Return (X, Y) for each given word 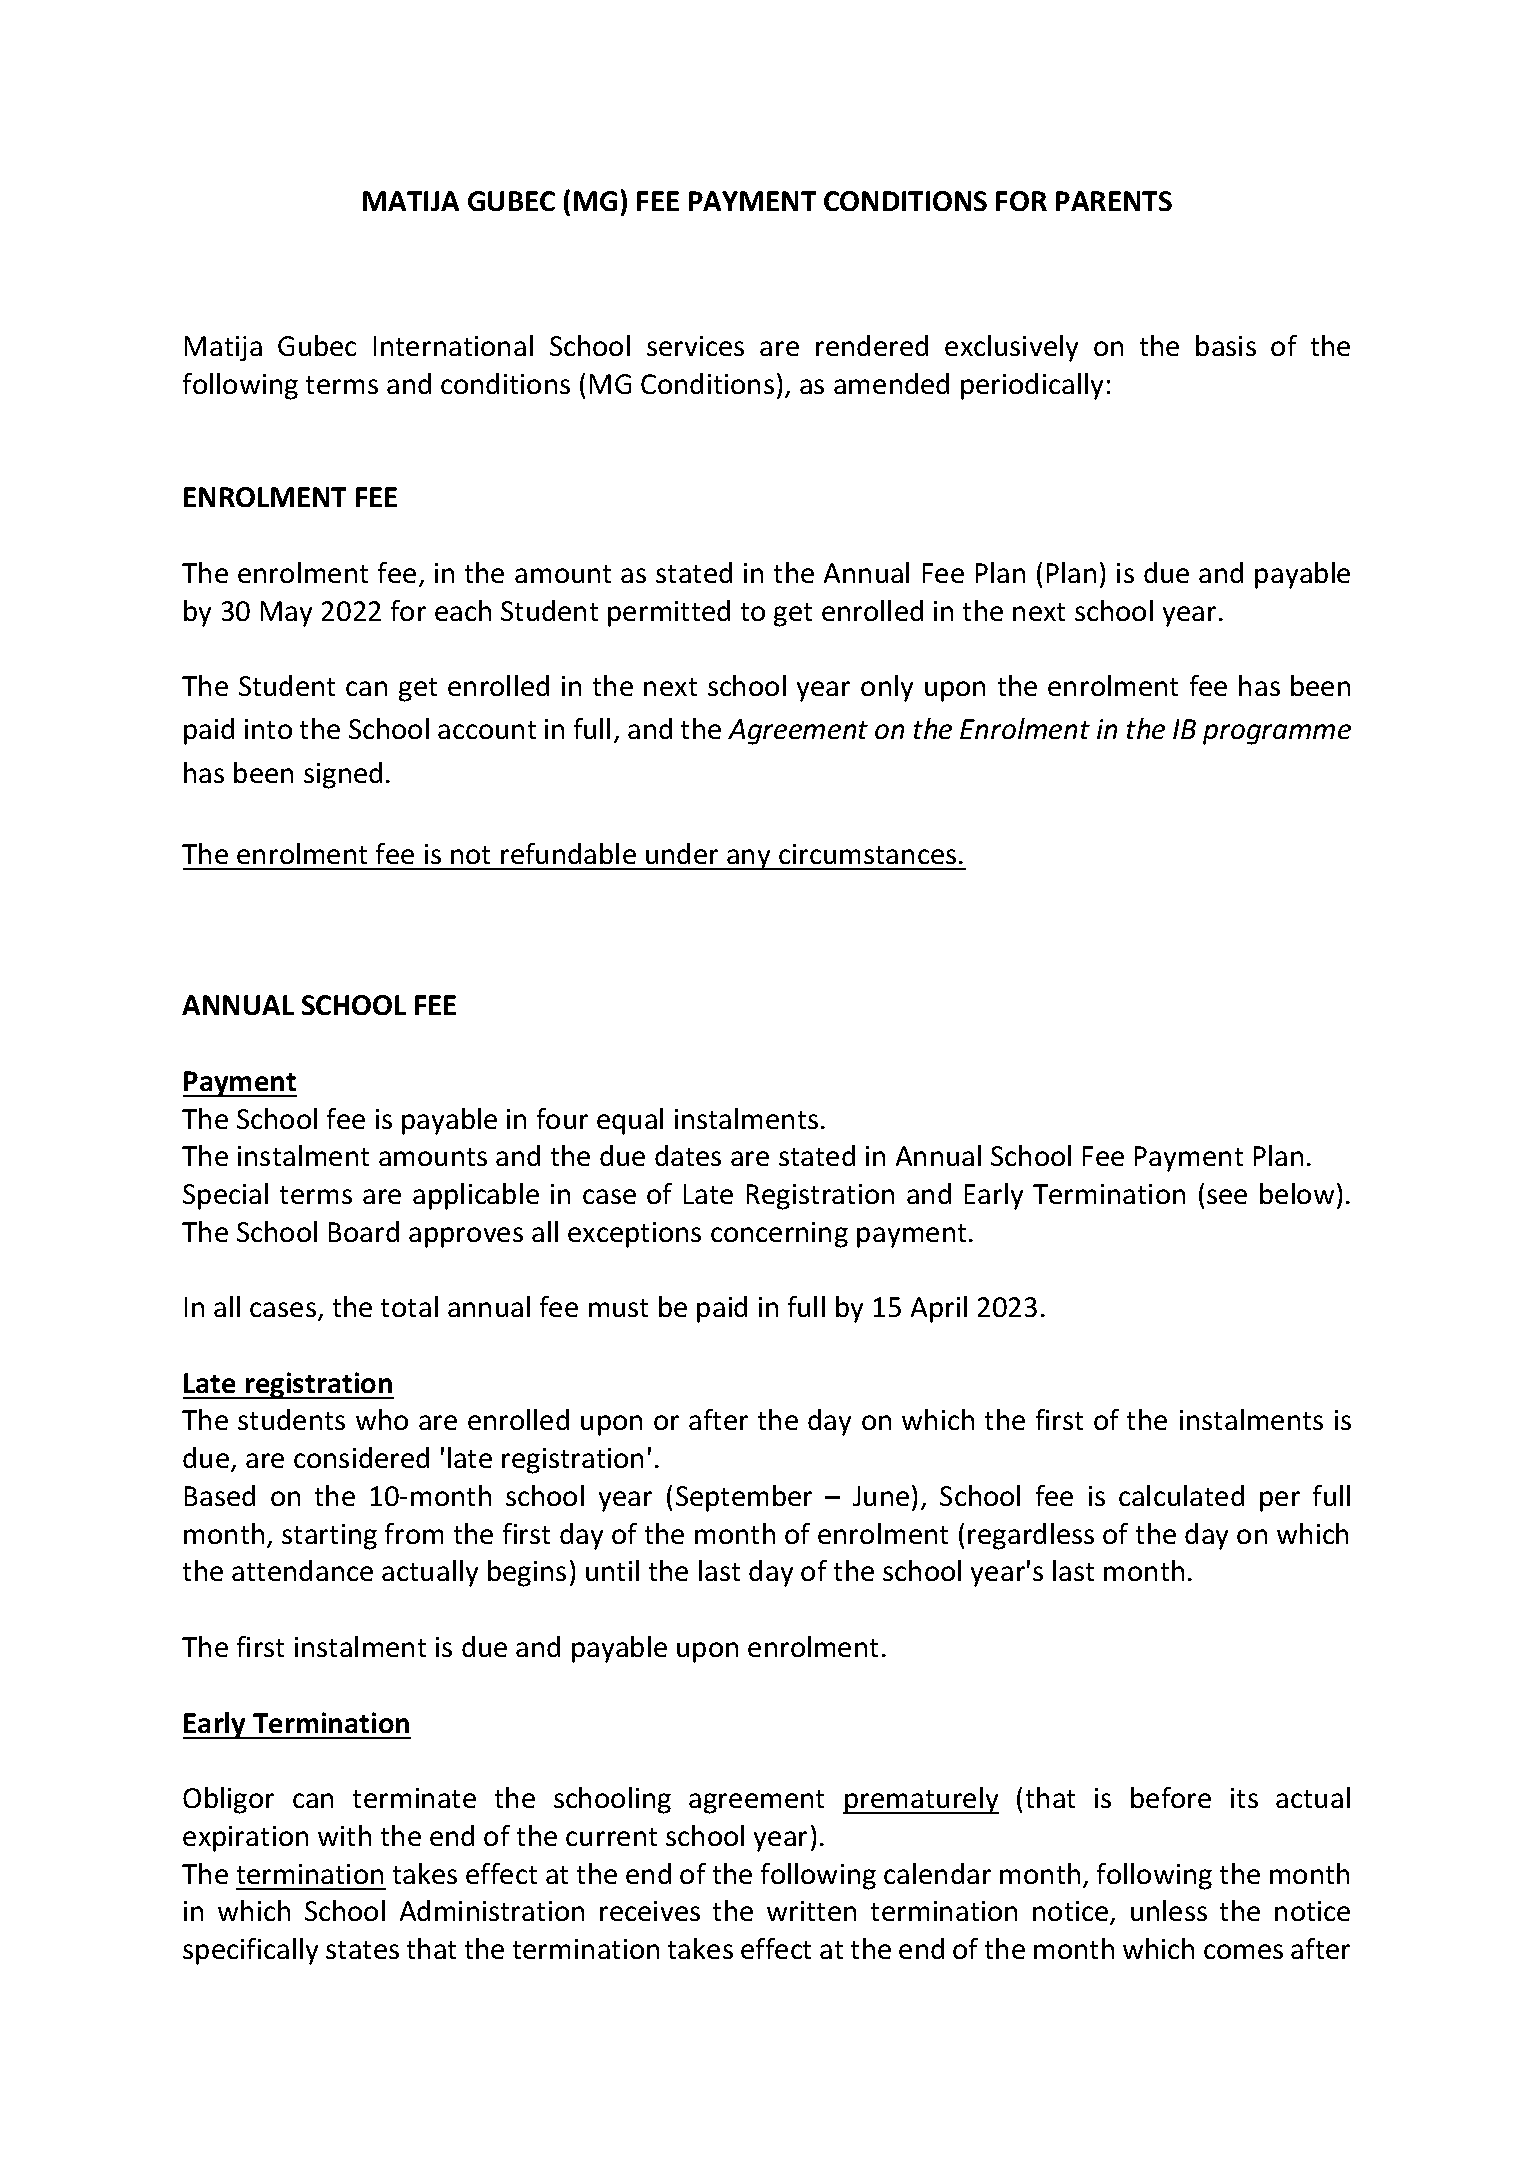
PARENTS (1114, 201)
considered (361, 1457)
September (744, 1498)
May (286, 614)
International (453, 345)
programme (1277, 734)
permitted (669, 613)
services (695, 346)
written (811, 1911)
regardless (1031, 1536)
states (362, 1950)
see (1227, 1196)
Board (364, 1231)
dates (688, 1155)
